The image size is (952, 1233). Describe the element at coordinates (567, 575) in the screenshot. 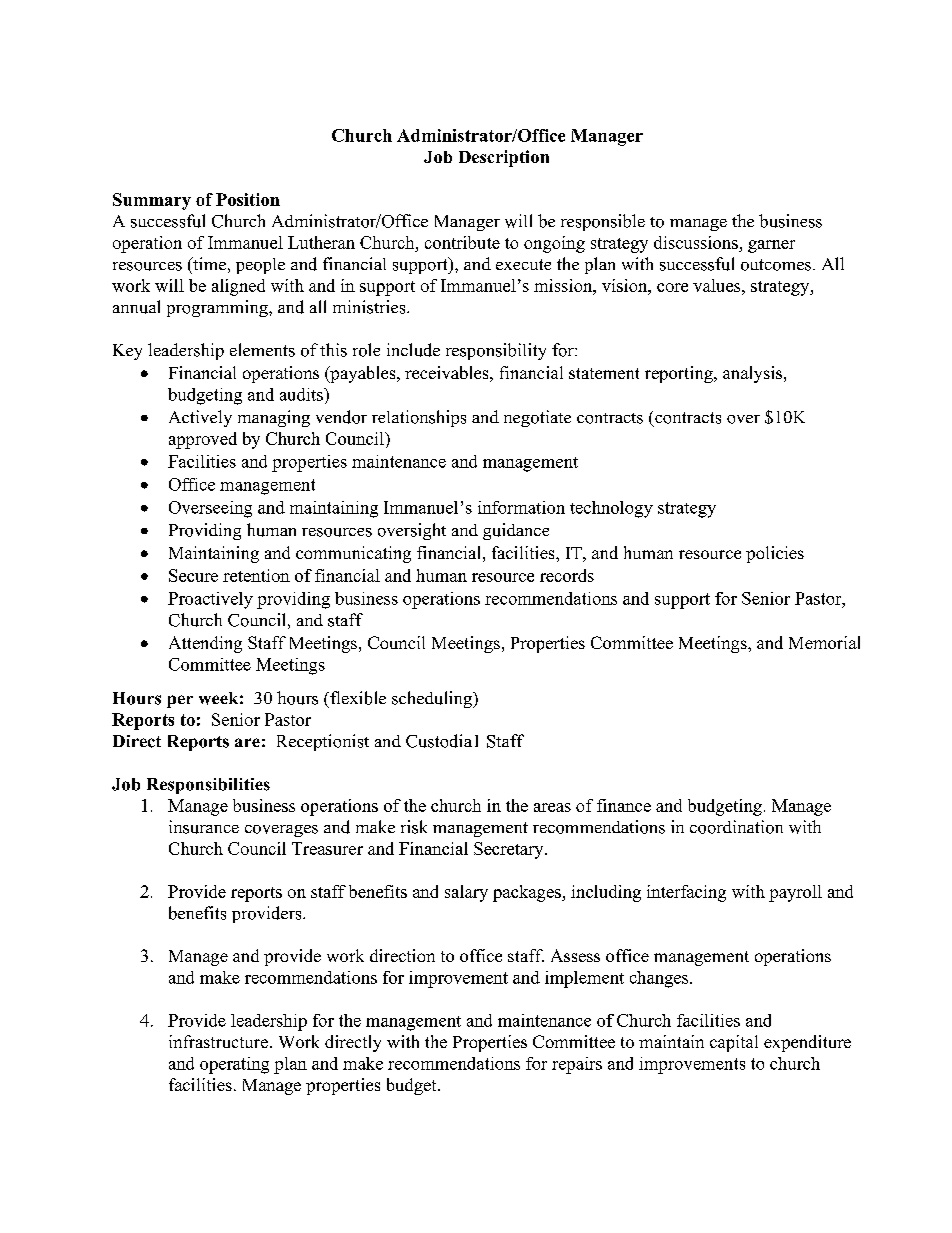

I see `records` at that location.
